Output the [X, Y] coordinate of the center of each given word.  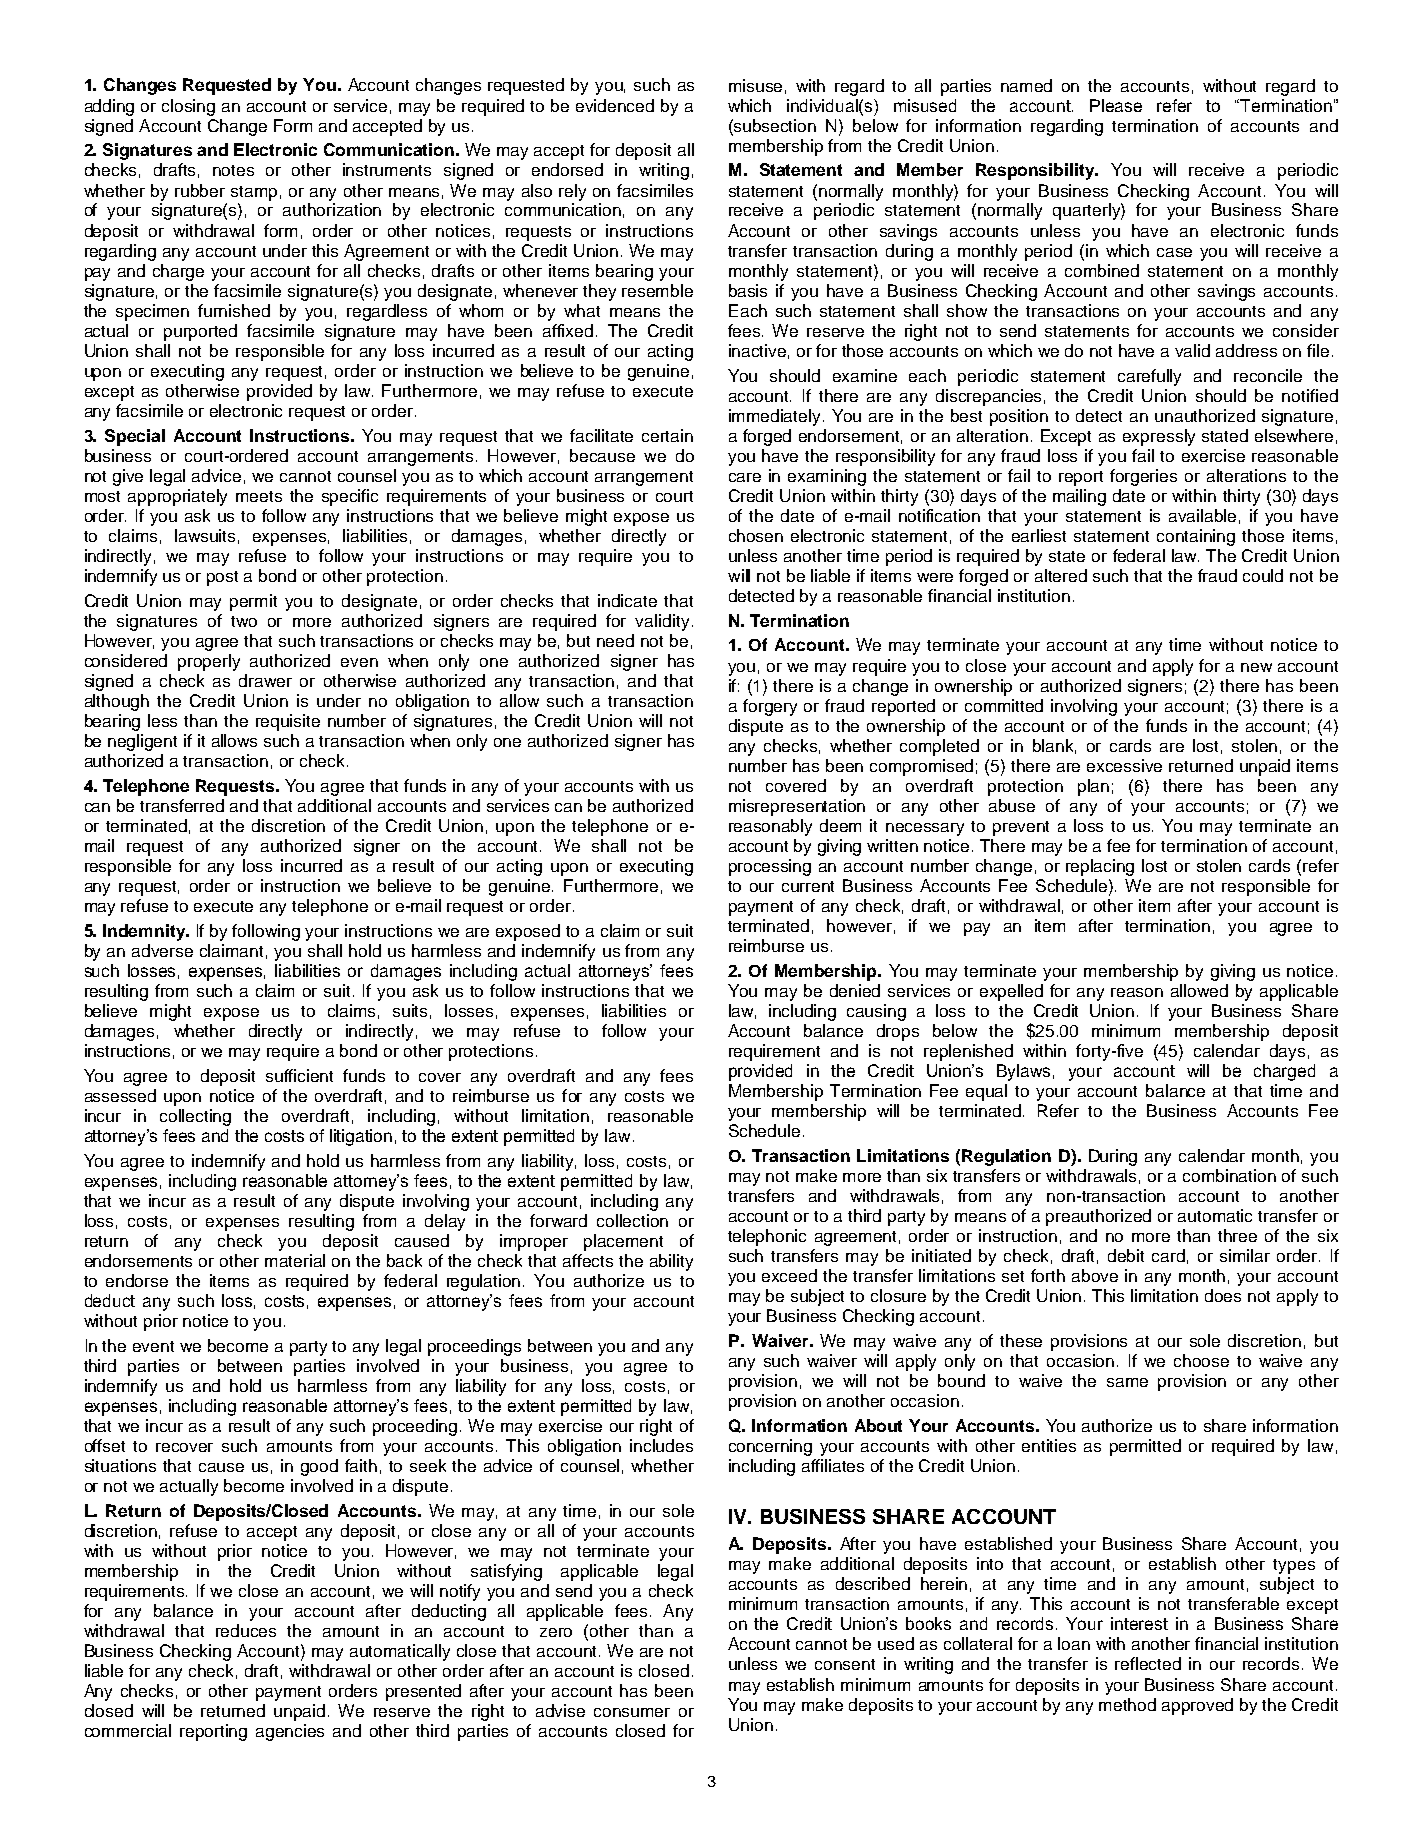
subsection [774, 125]
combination [1229, 1175]
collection [632, 1220]
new [1256, 667]
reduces [246, 1630]
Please [1116, 105]
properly [209, 662]
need [615, 640]
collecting [195, 1117]
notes [233, 170]
